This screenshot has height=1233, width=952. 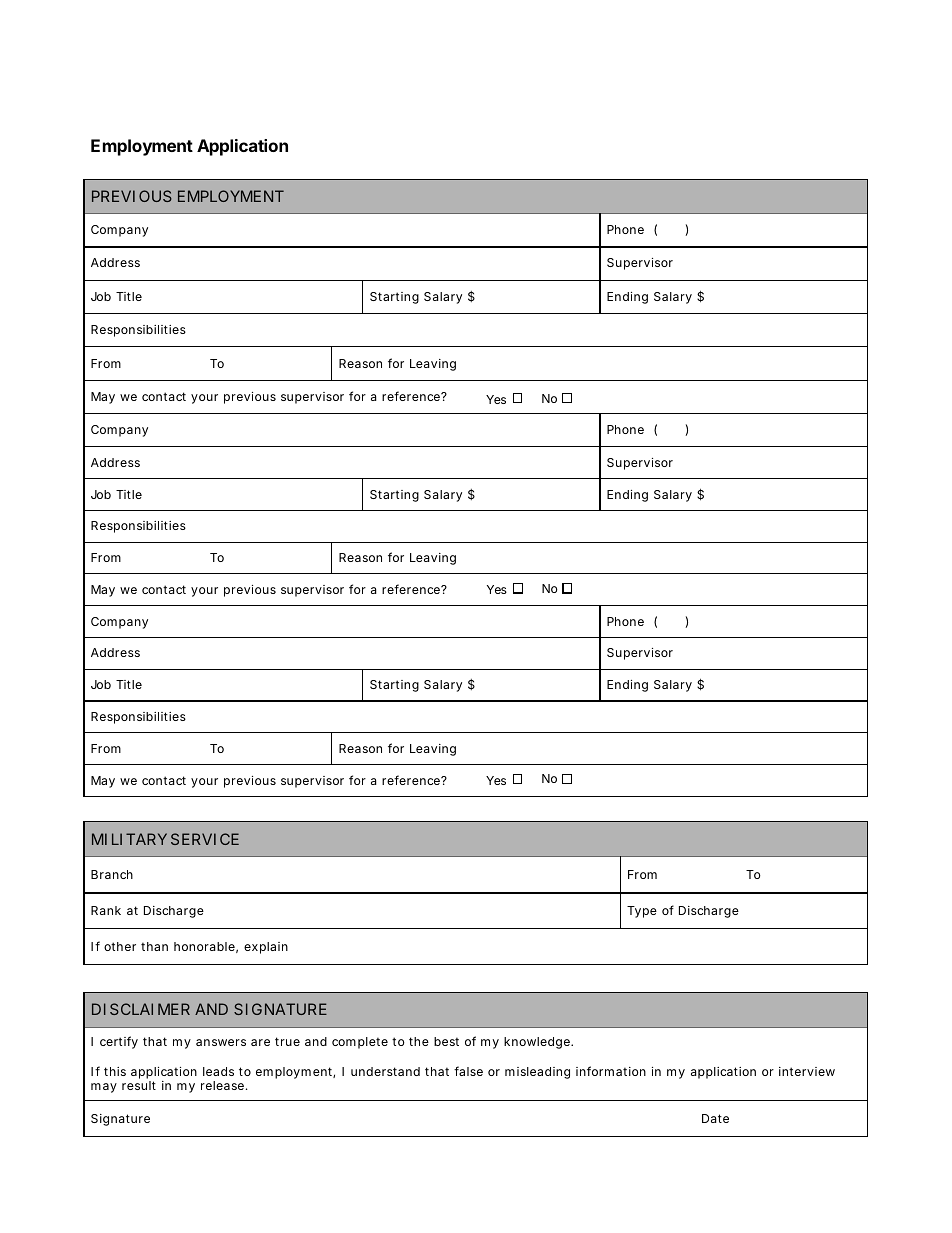 I want to click on Rank, so click(x=106, y=910).
